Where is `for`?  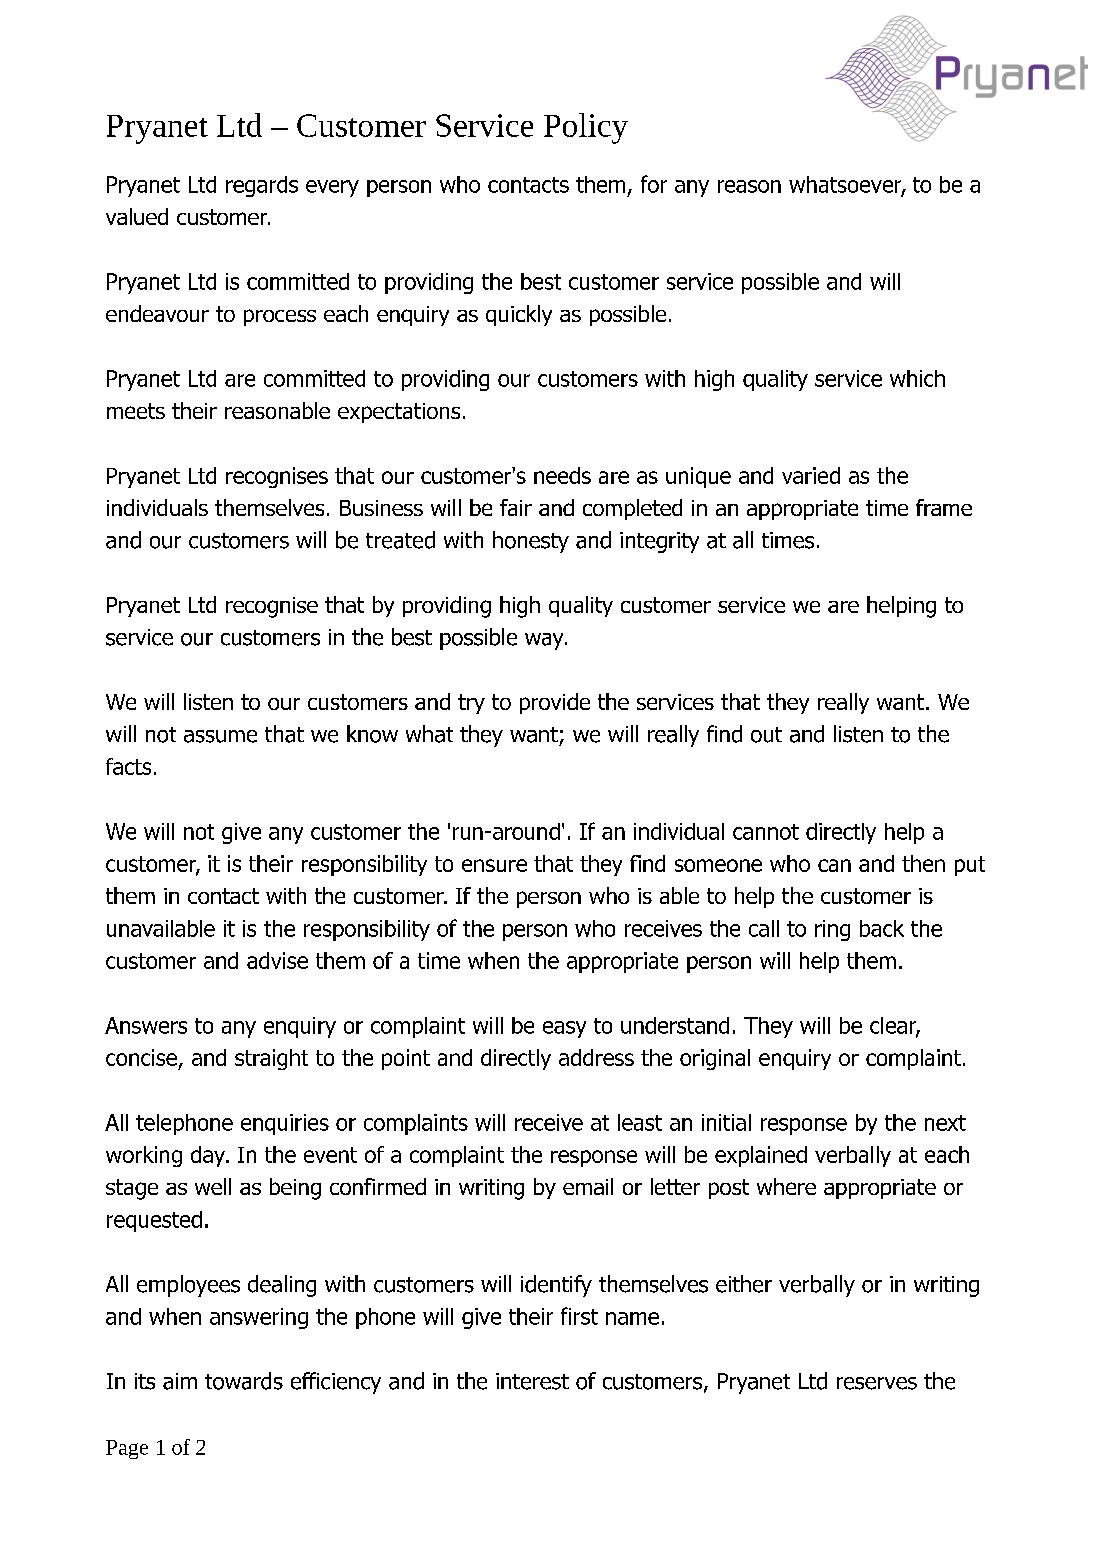 for is located at coordinates (654, 184).
